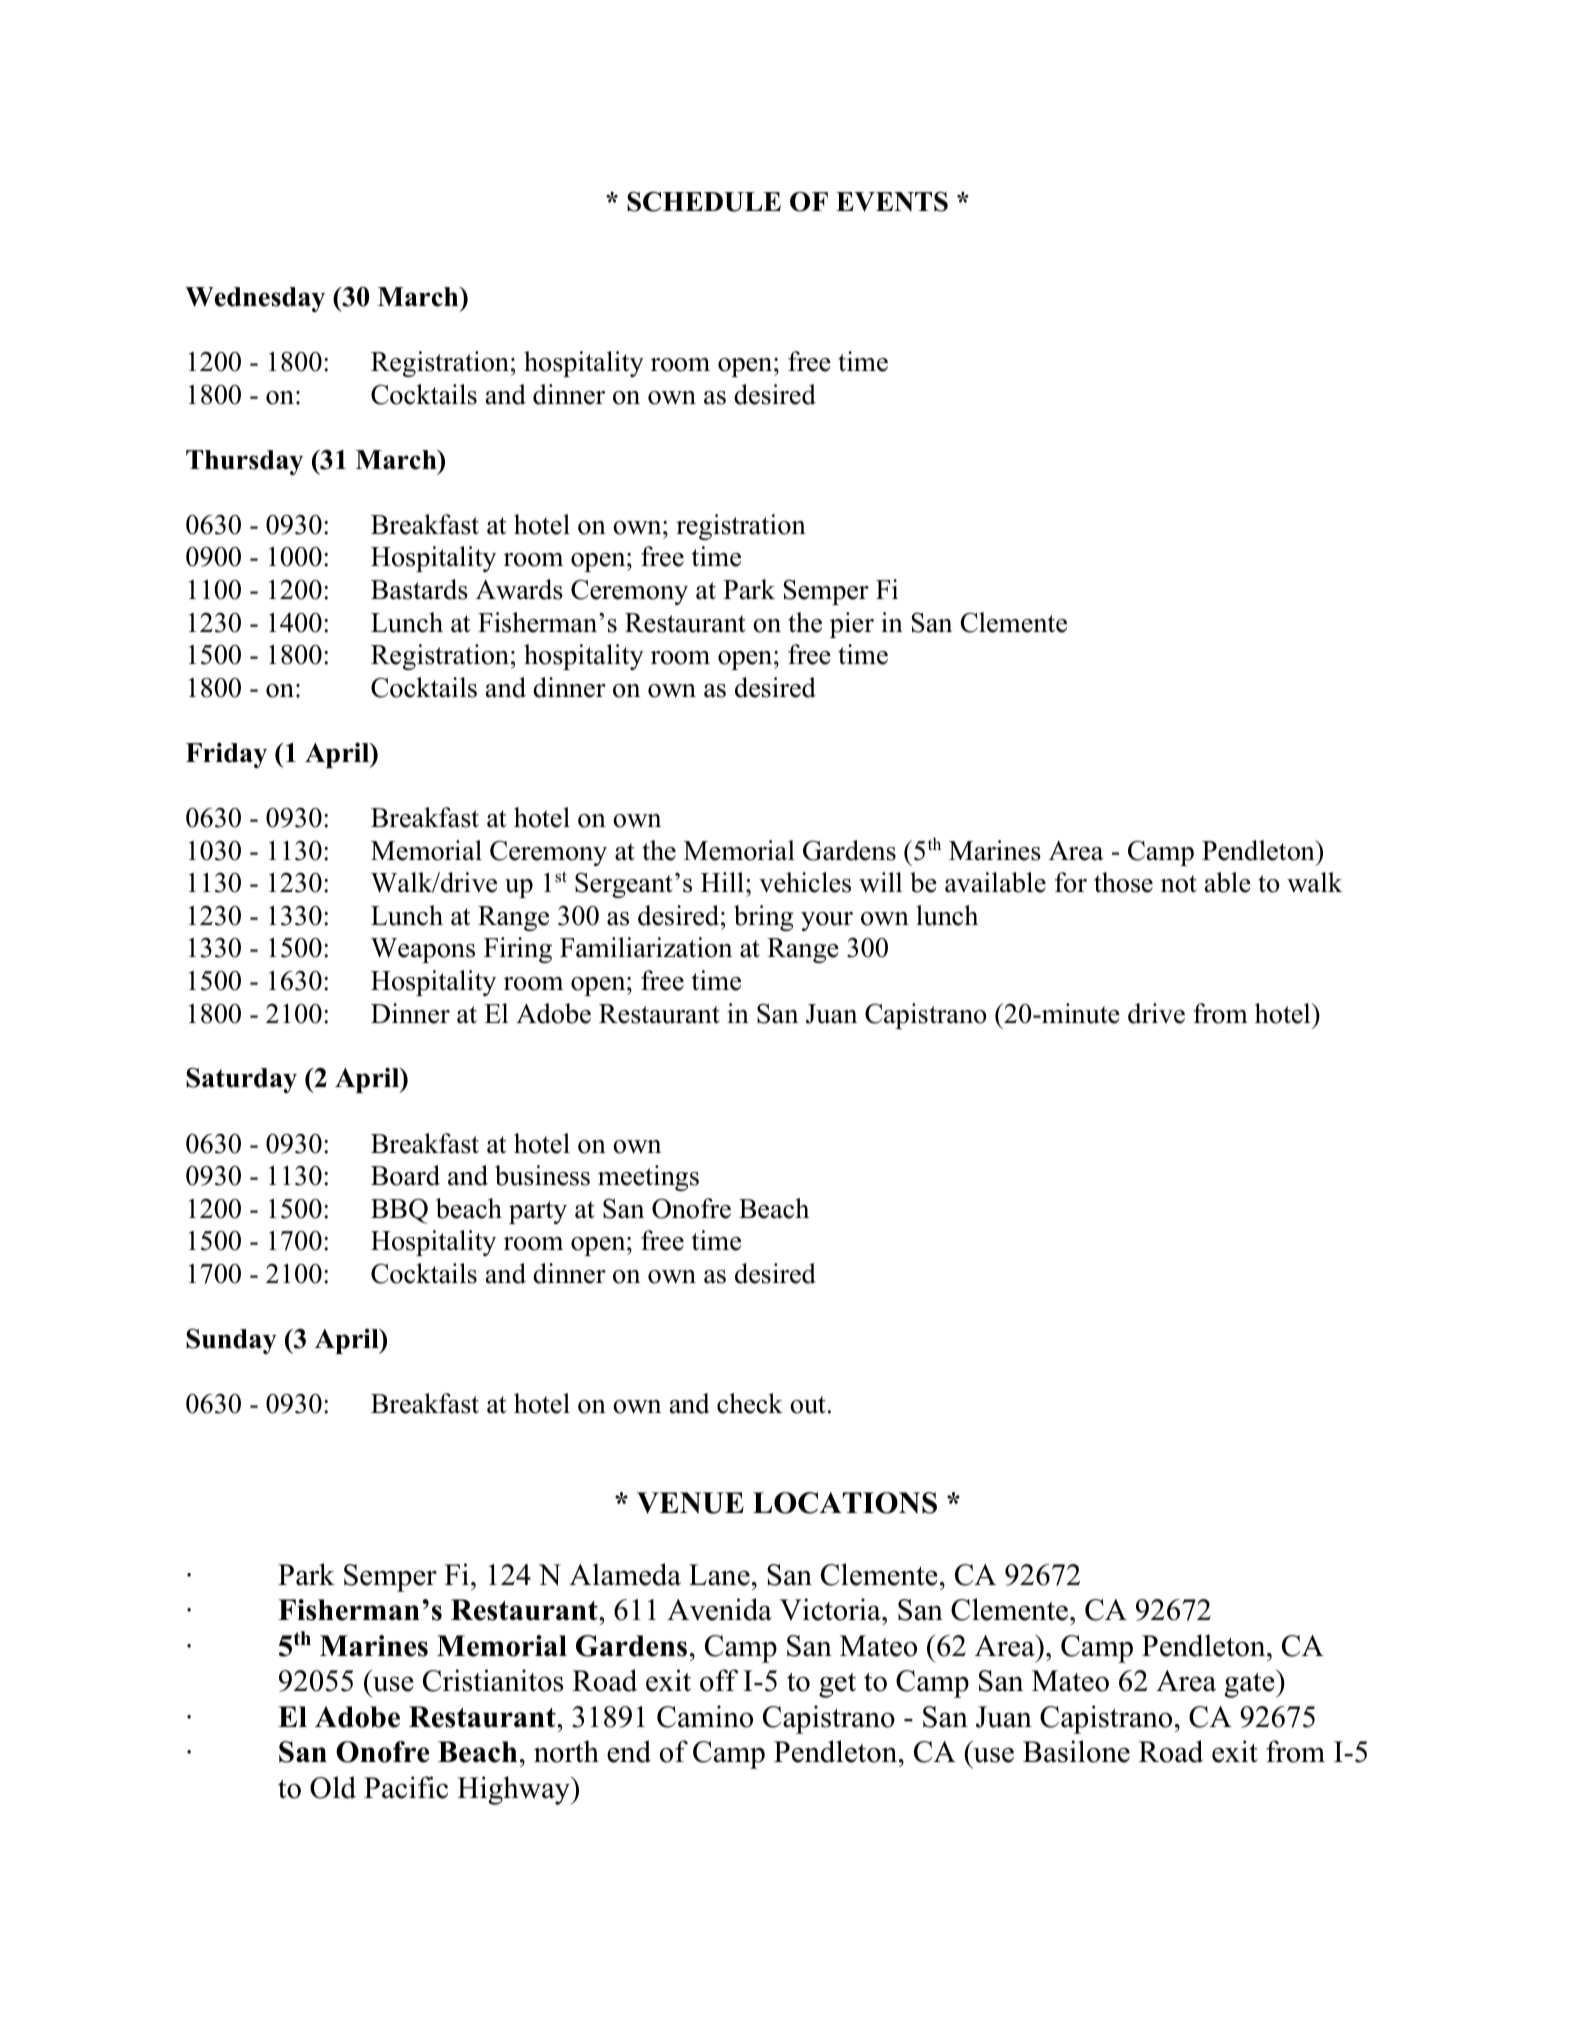  What do you see at coordinates (1179, 884) in the page?
I see `not` at bounding box center [1179, 884].
